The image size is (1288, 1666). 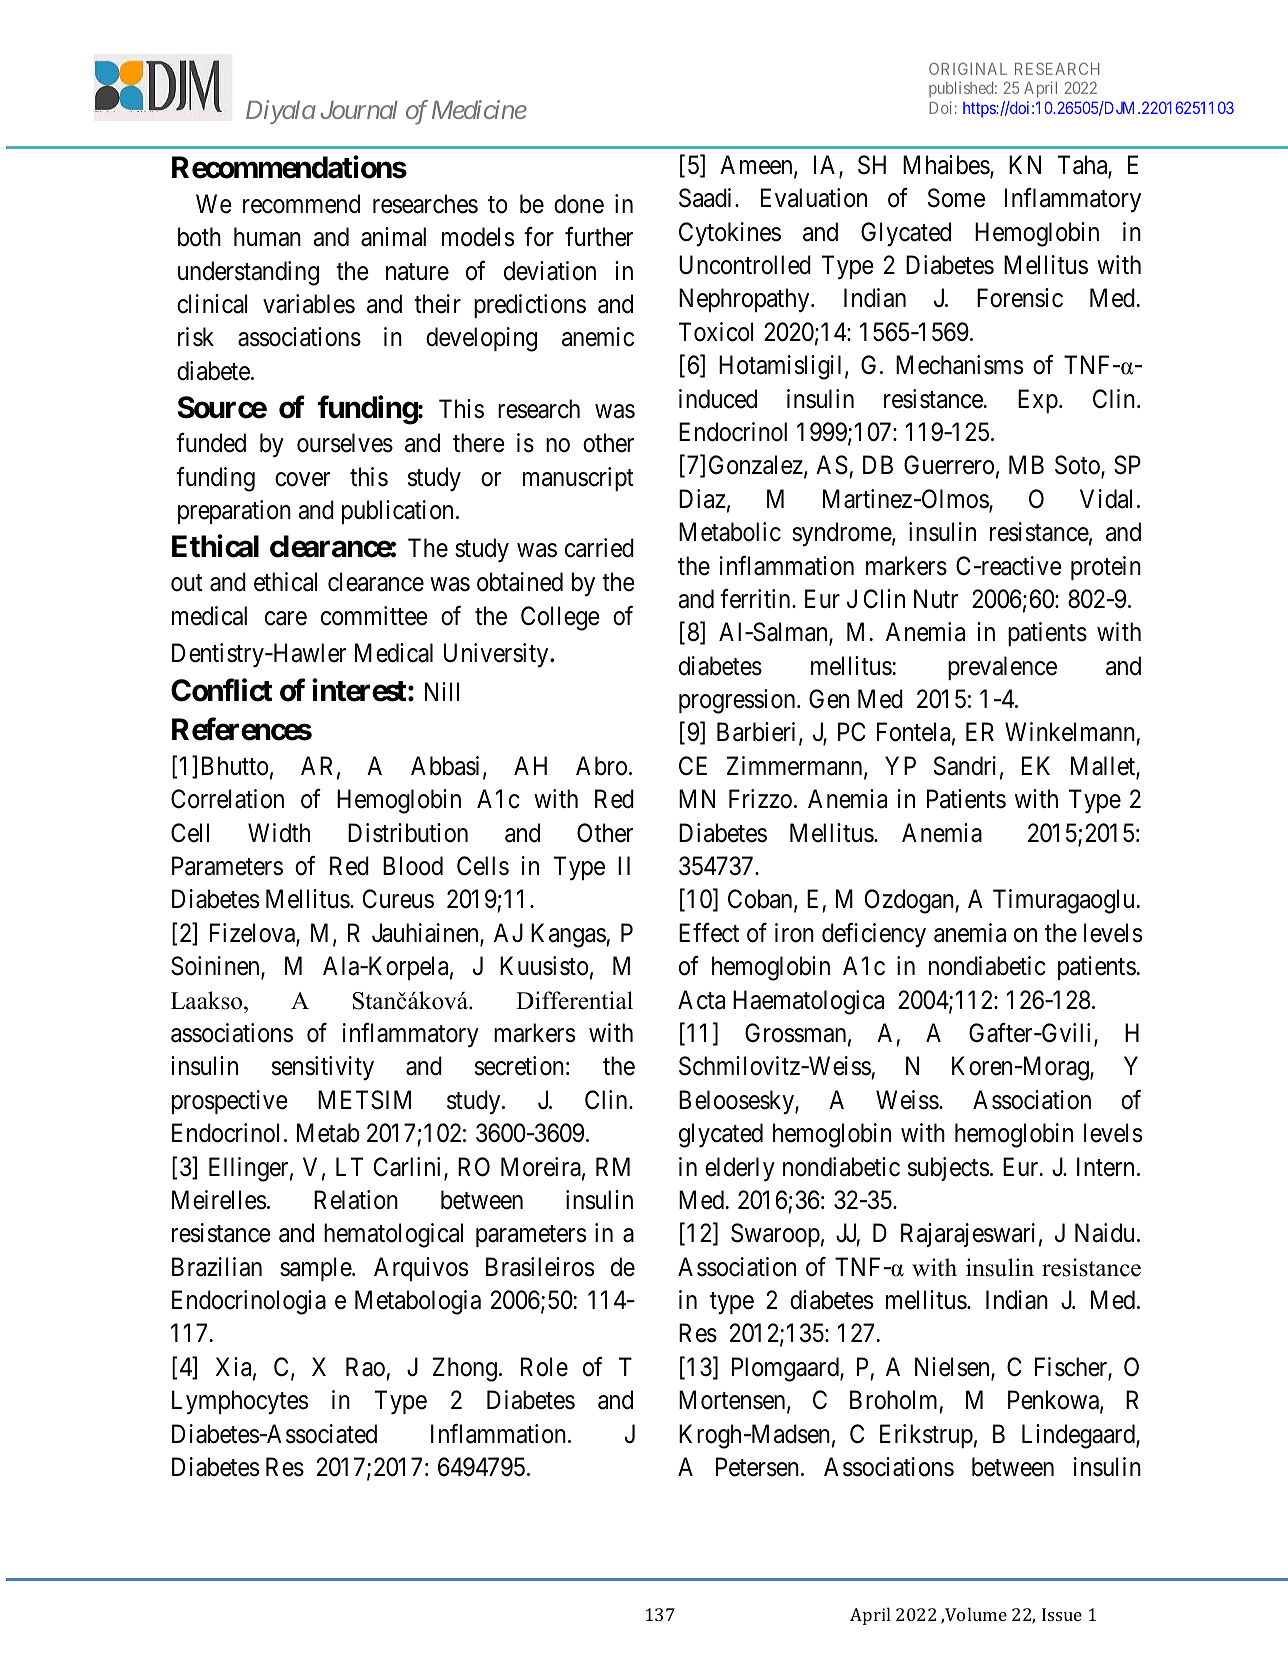 What do you see at coordinates (286, 618) in the screenshot?
I see `care` at bounding box center [286, 618].
